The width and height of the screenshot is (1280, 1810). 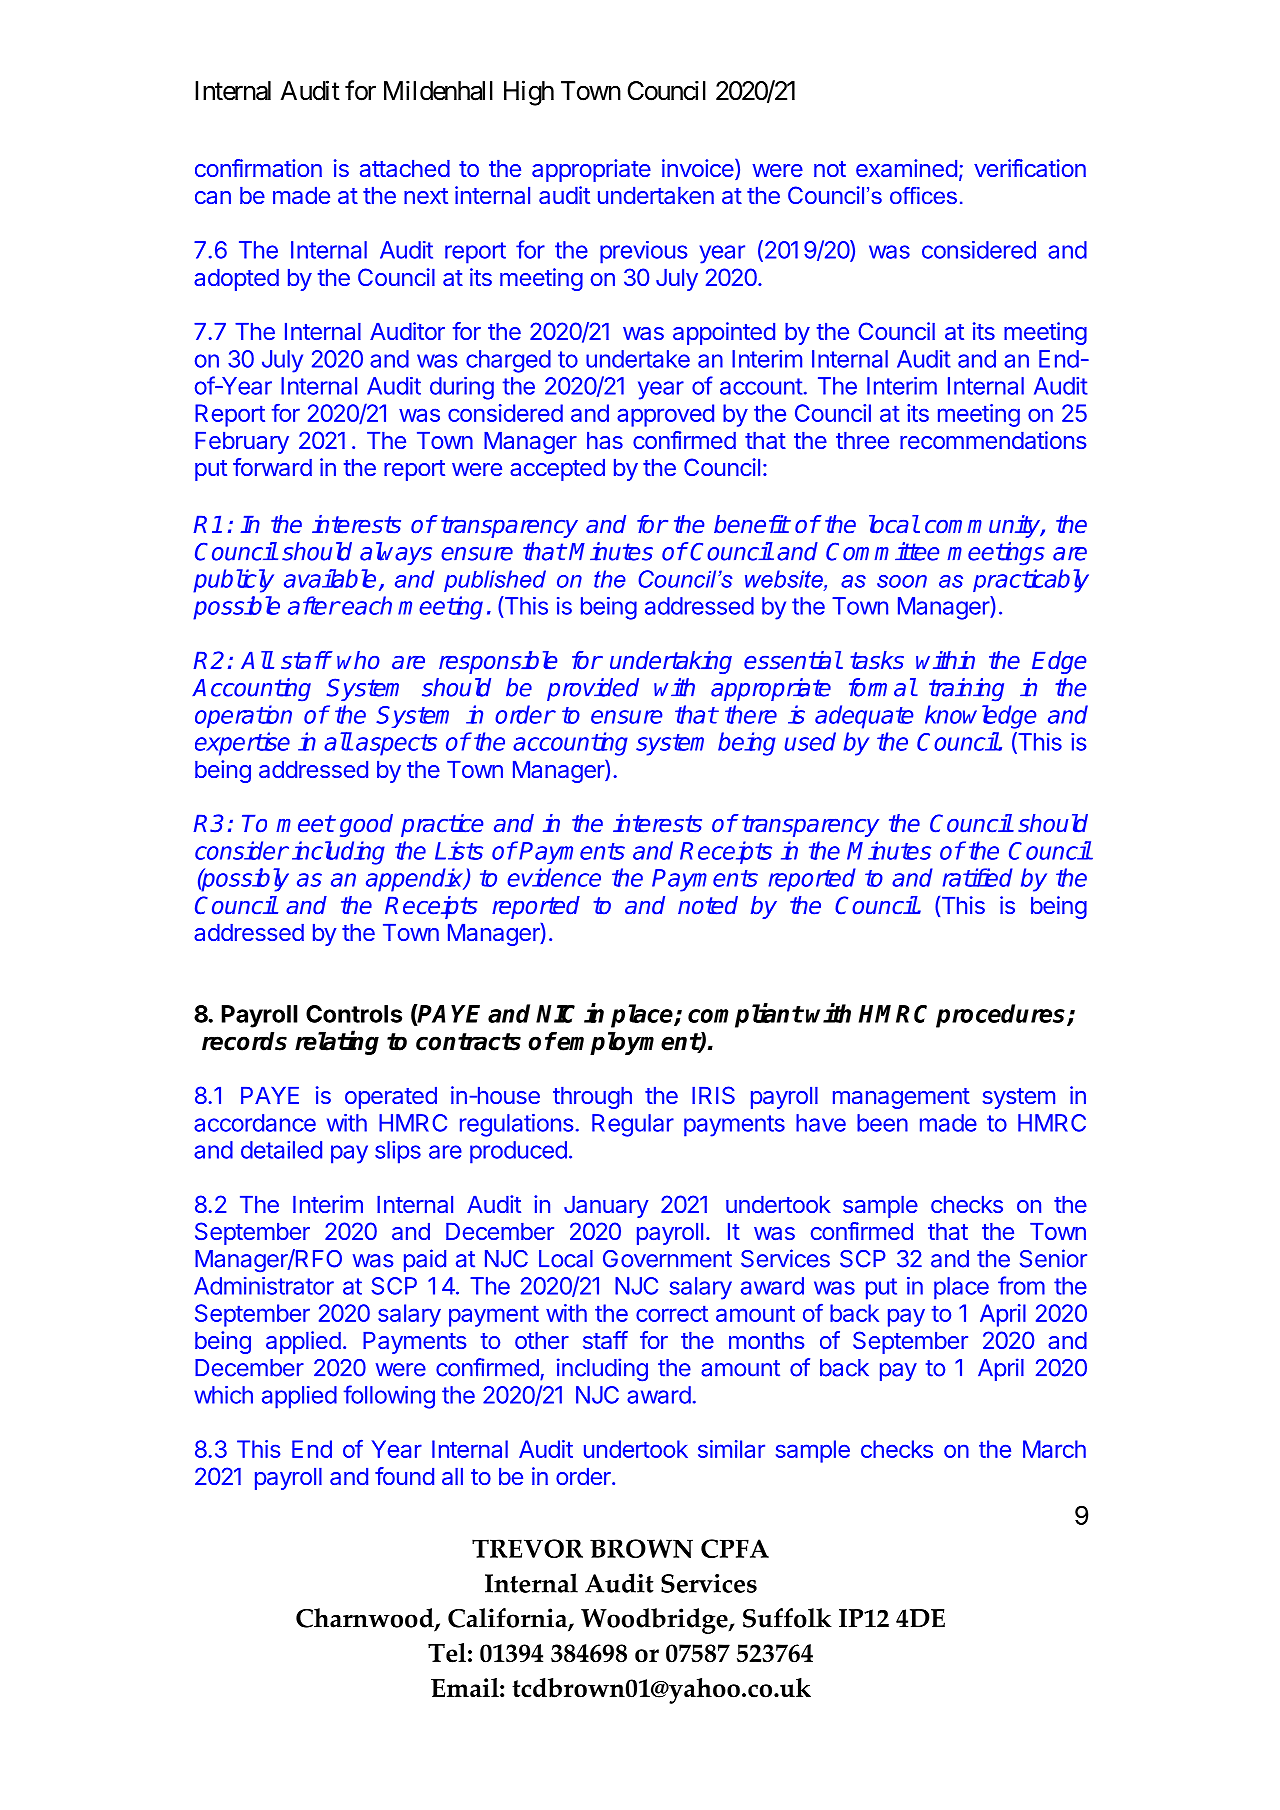 I want to click on Administrator, so click(x=264, y=1286).
